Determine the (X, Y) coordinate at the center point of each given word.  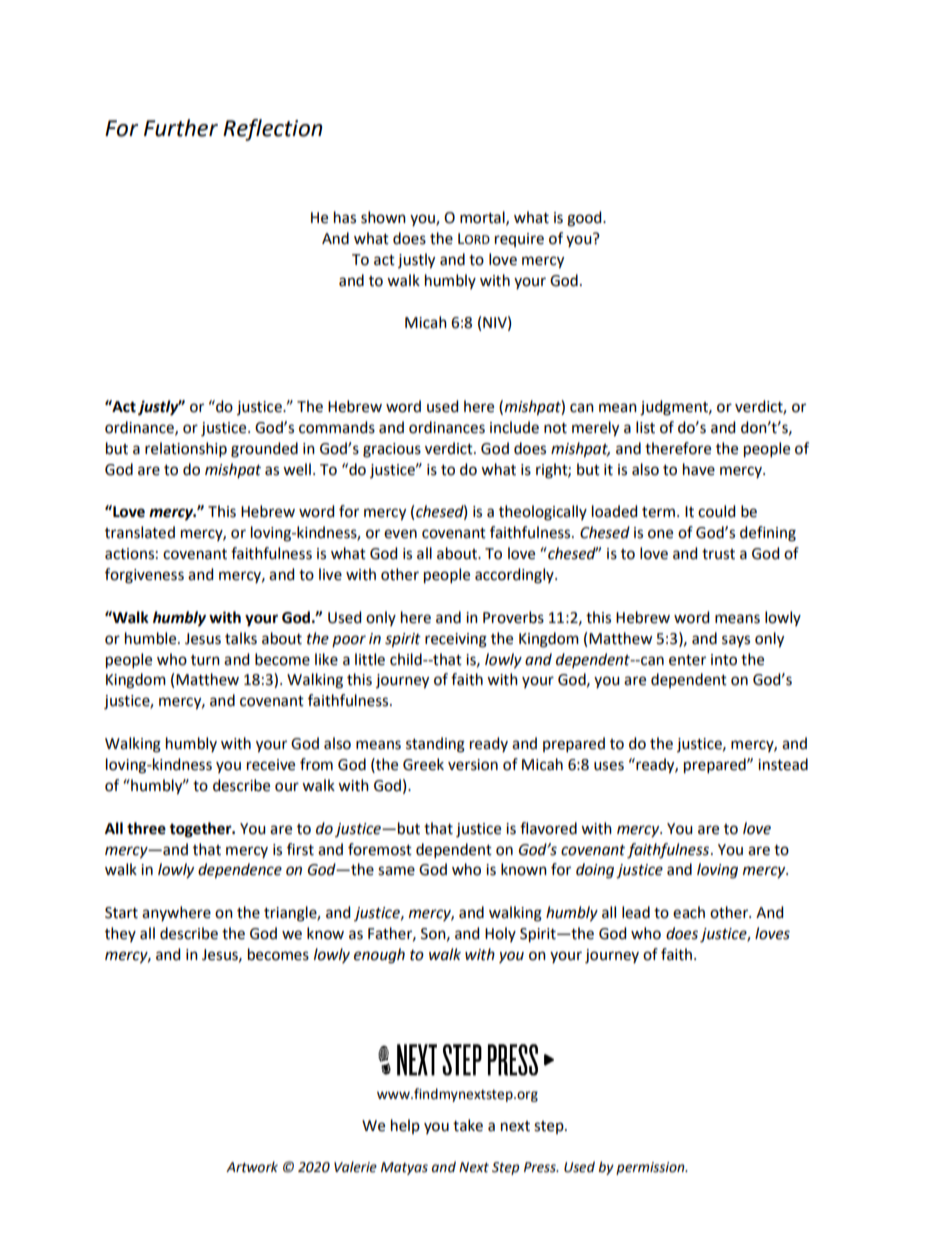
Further (181, 128)
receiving (456, 640)
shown (383, 217)
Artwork (252, 1167)
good (585, 219)
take (468, 1125)
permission (651, 1168)
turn (205, 660)
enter (687, 660)
